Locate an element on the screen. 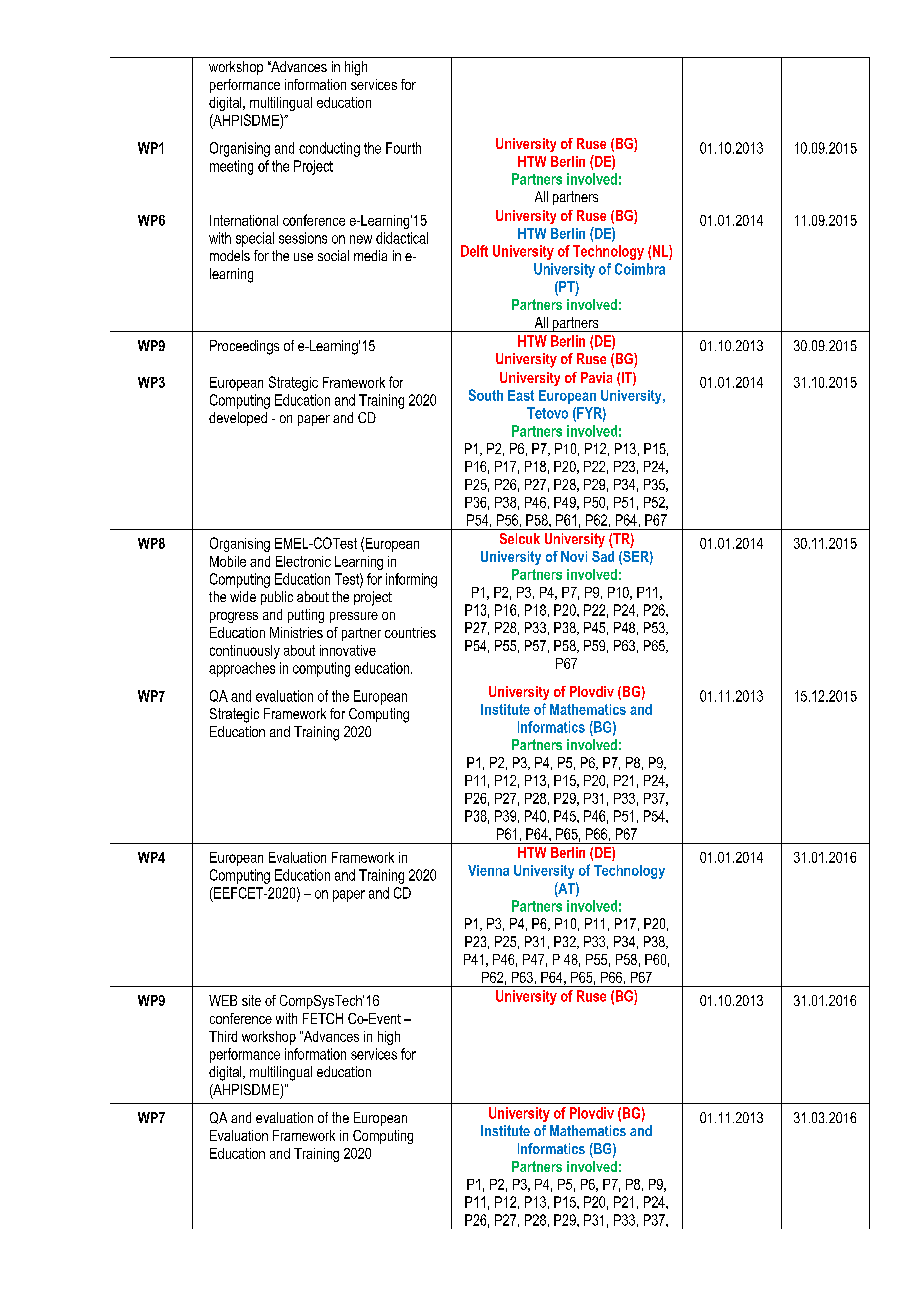  public is located at coordinates (277, 598).
